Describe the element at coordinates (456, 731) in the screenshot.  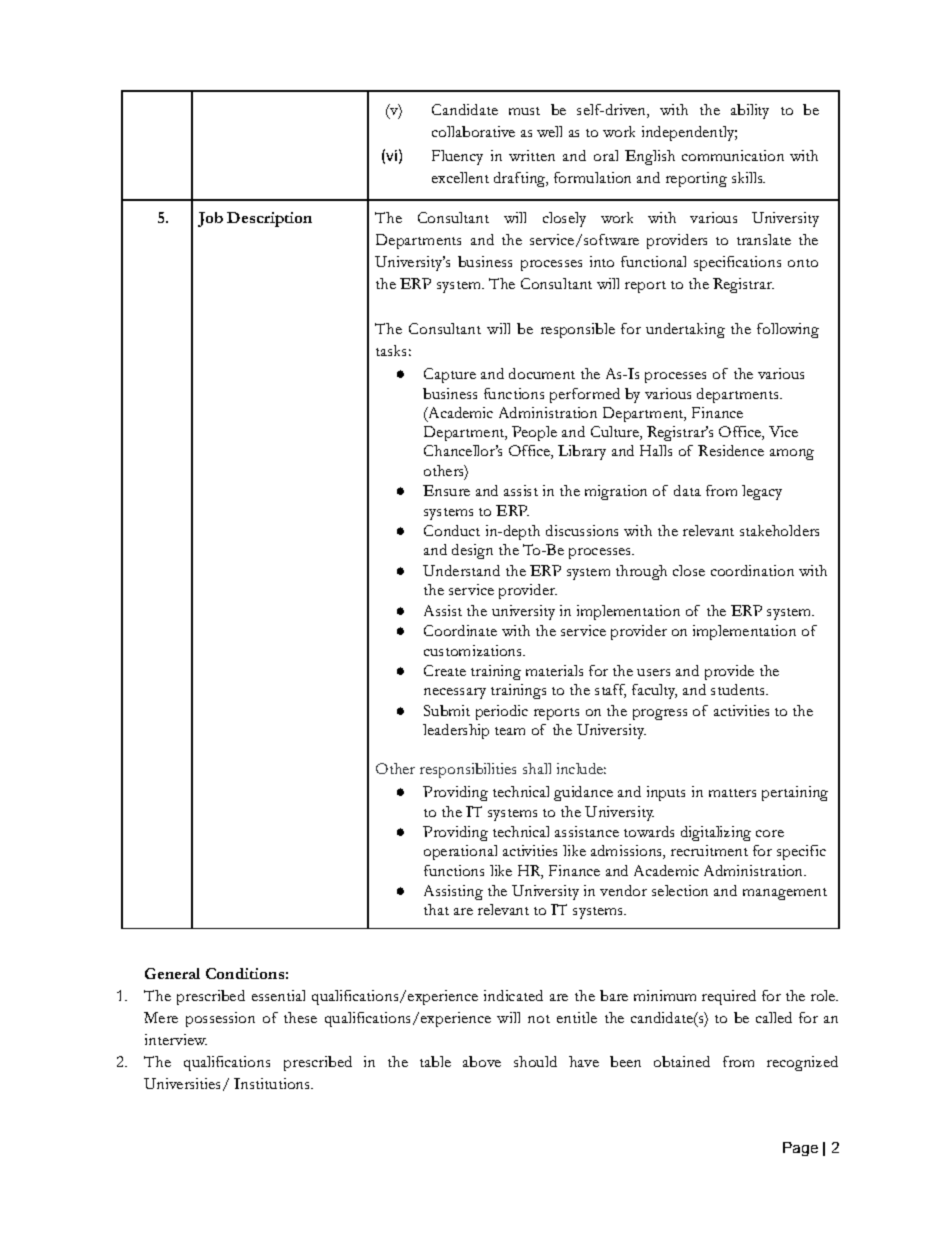
I see `leadership` at that location.
